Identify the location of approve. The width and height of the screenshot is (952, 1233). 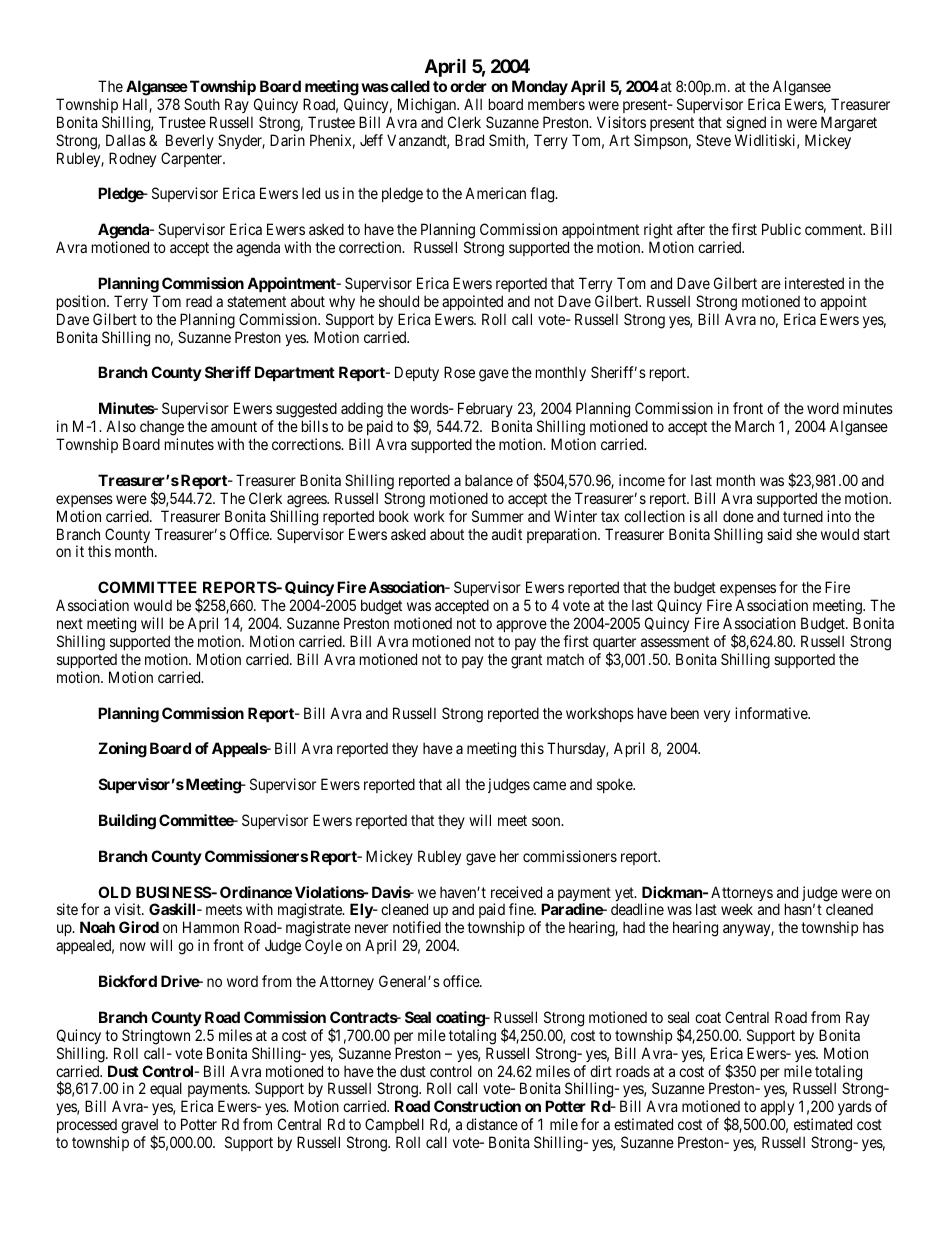
(521, 626).
